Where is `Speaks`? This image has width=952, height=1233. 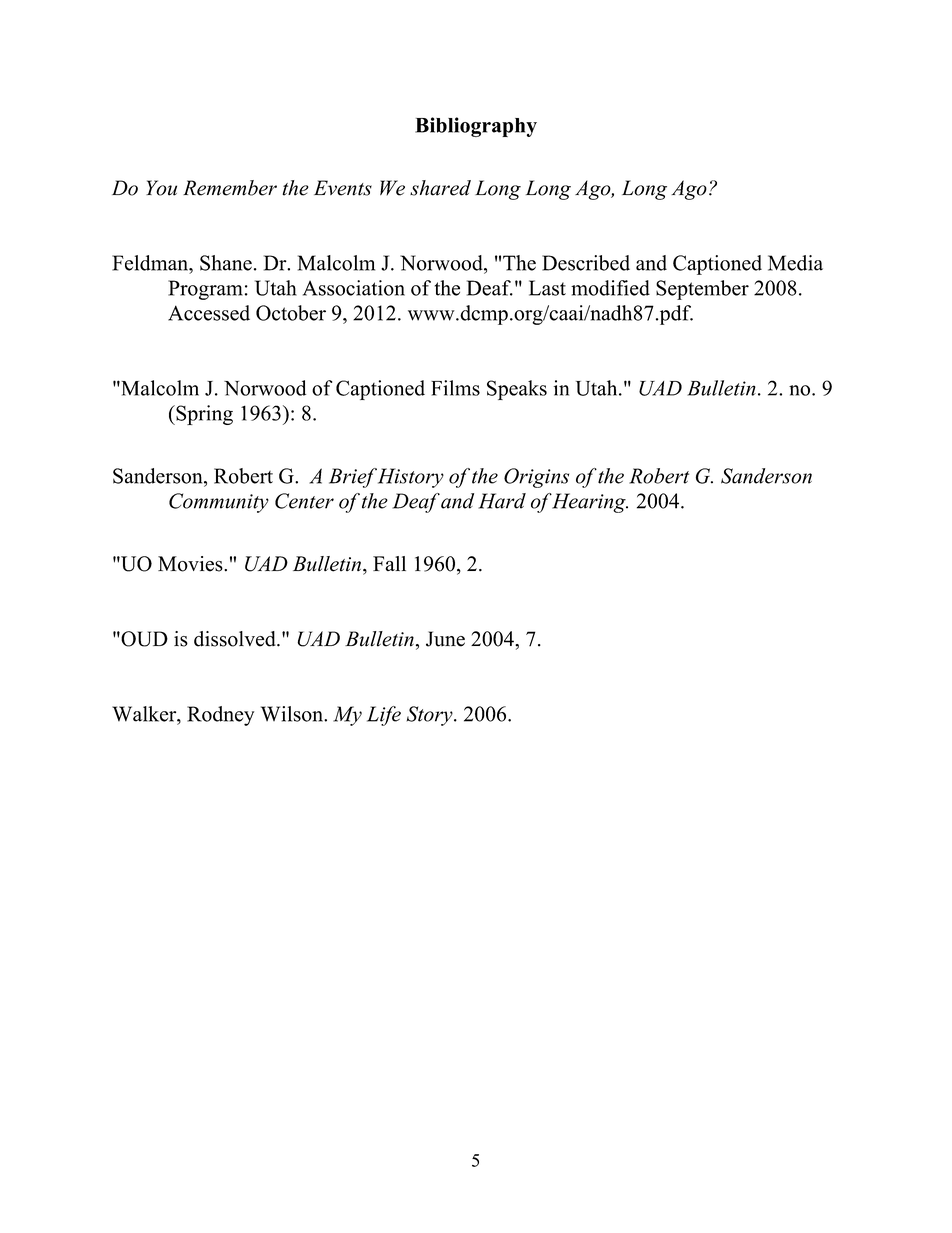 Speaks is located at coordinates (517, 390).
